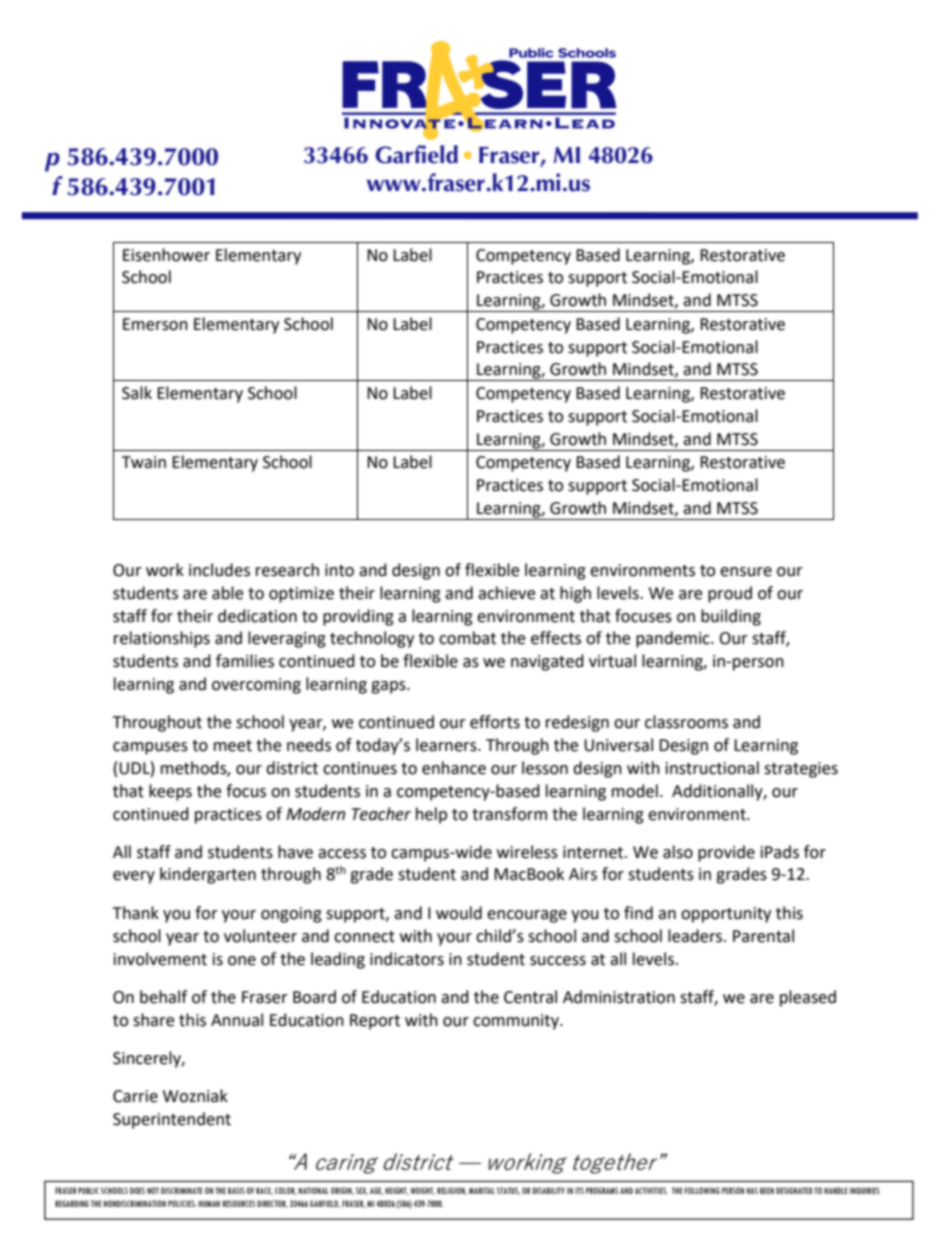 This page has height=1233, width=952. What do you see at coordinates (495, 722) in the page?
I see `efforts` at bounding box center [495, 722].
